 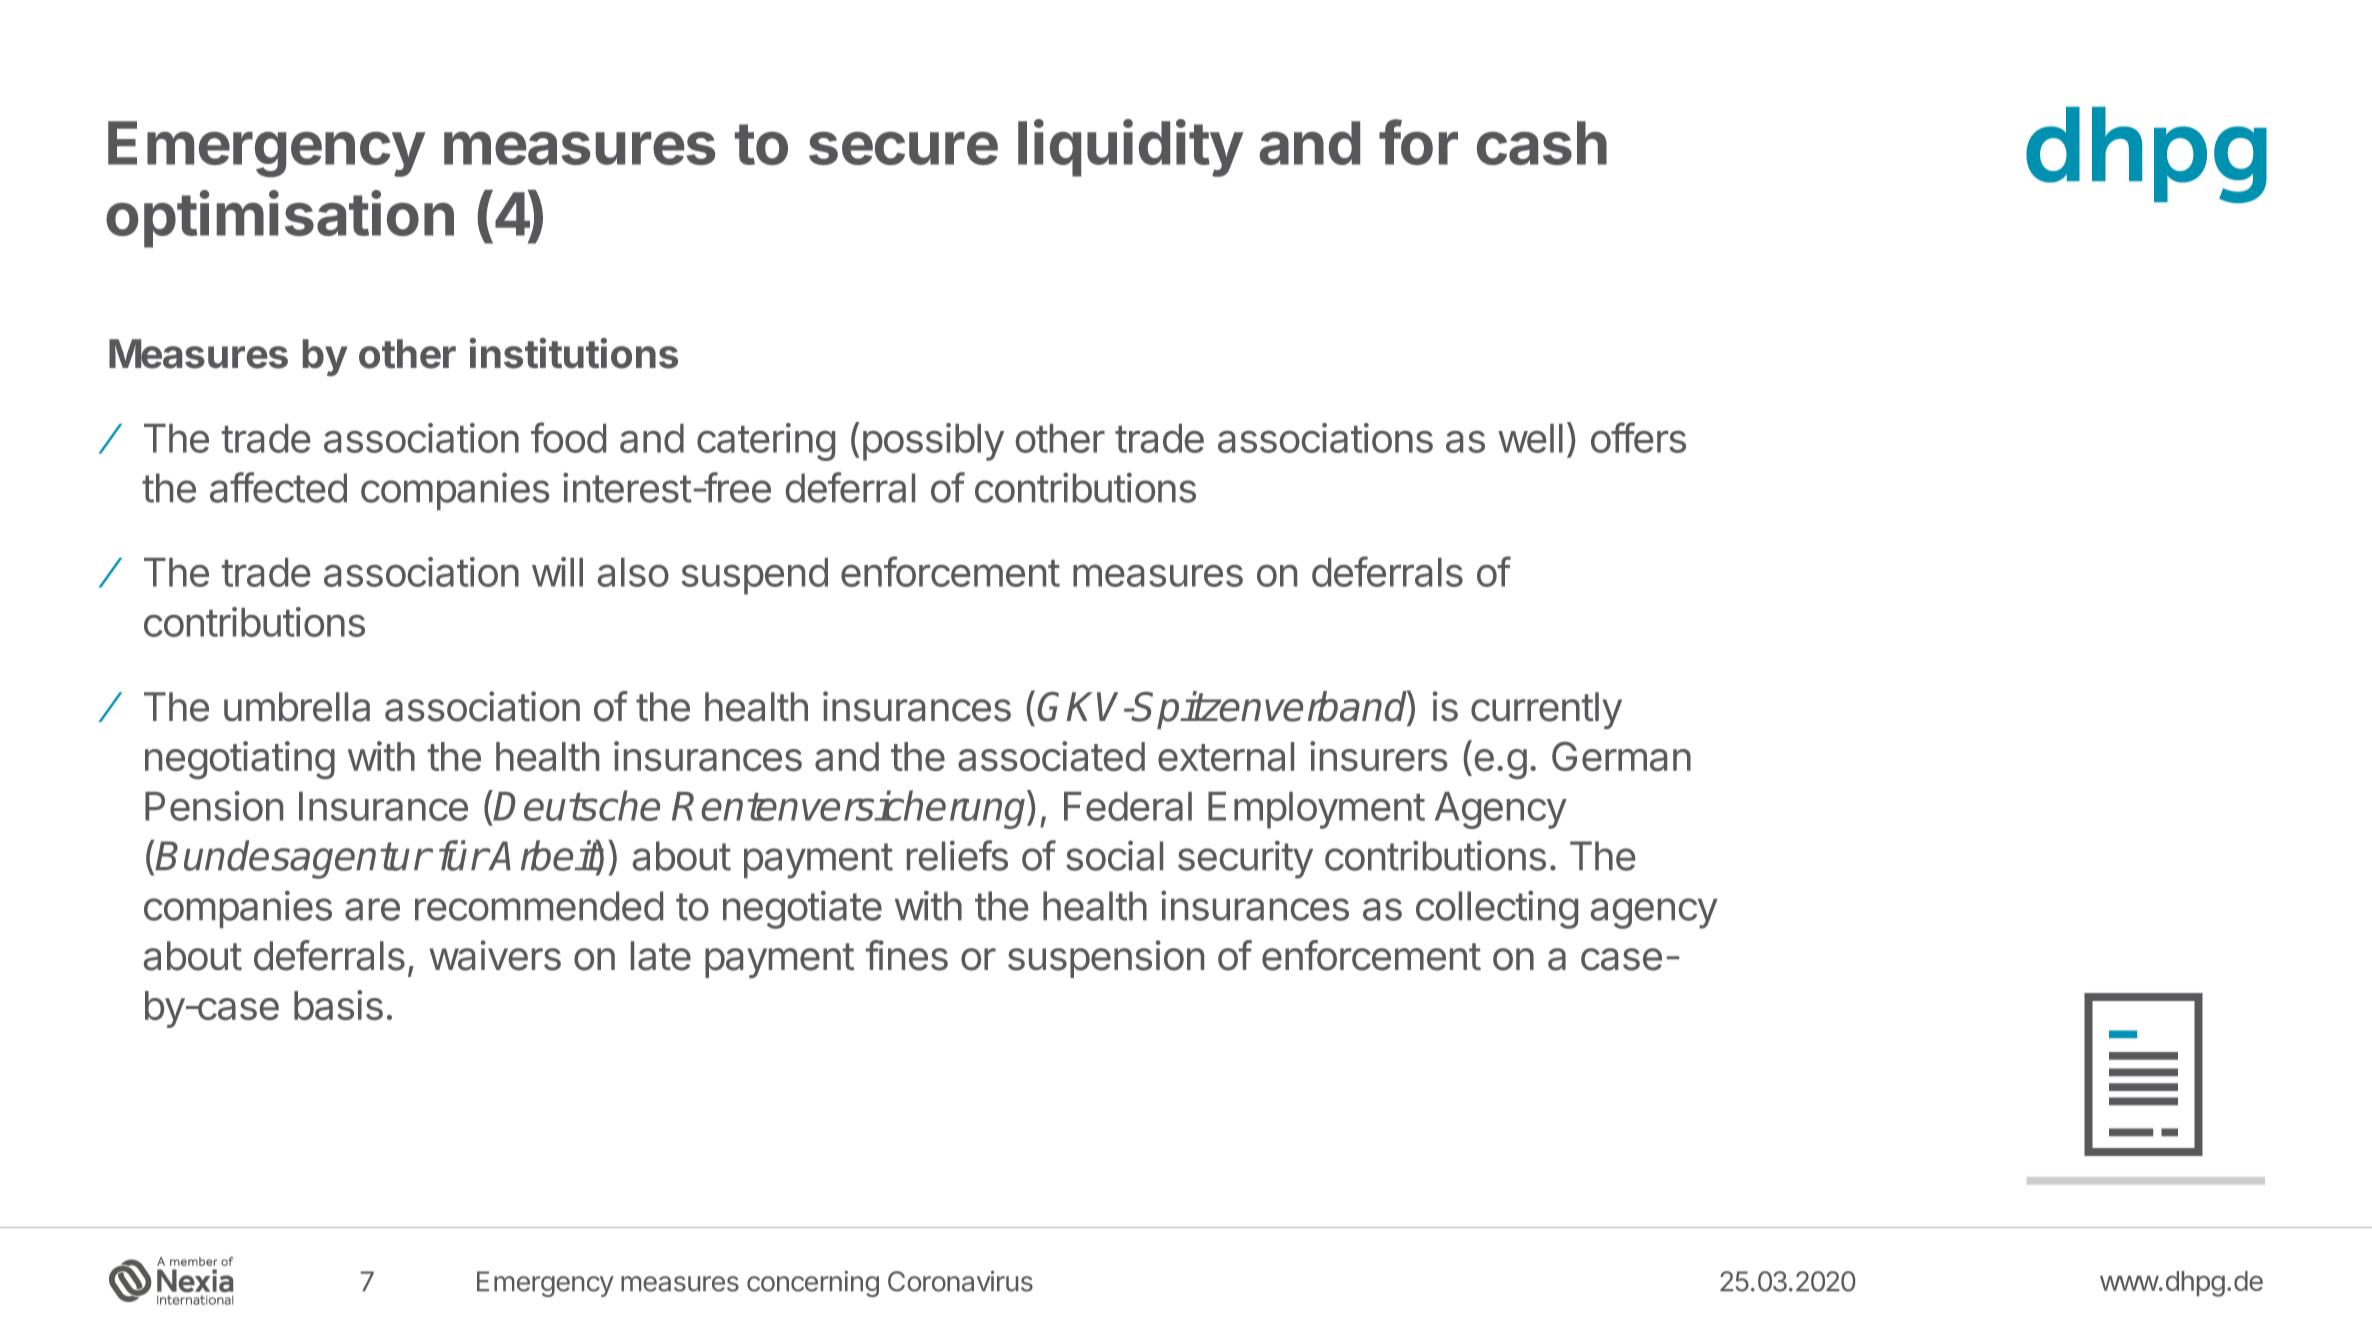 What do you see at coordinates (960, 1281) in the image?
I see `Coronavirus` at bounding box center [960, 1281].
